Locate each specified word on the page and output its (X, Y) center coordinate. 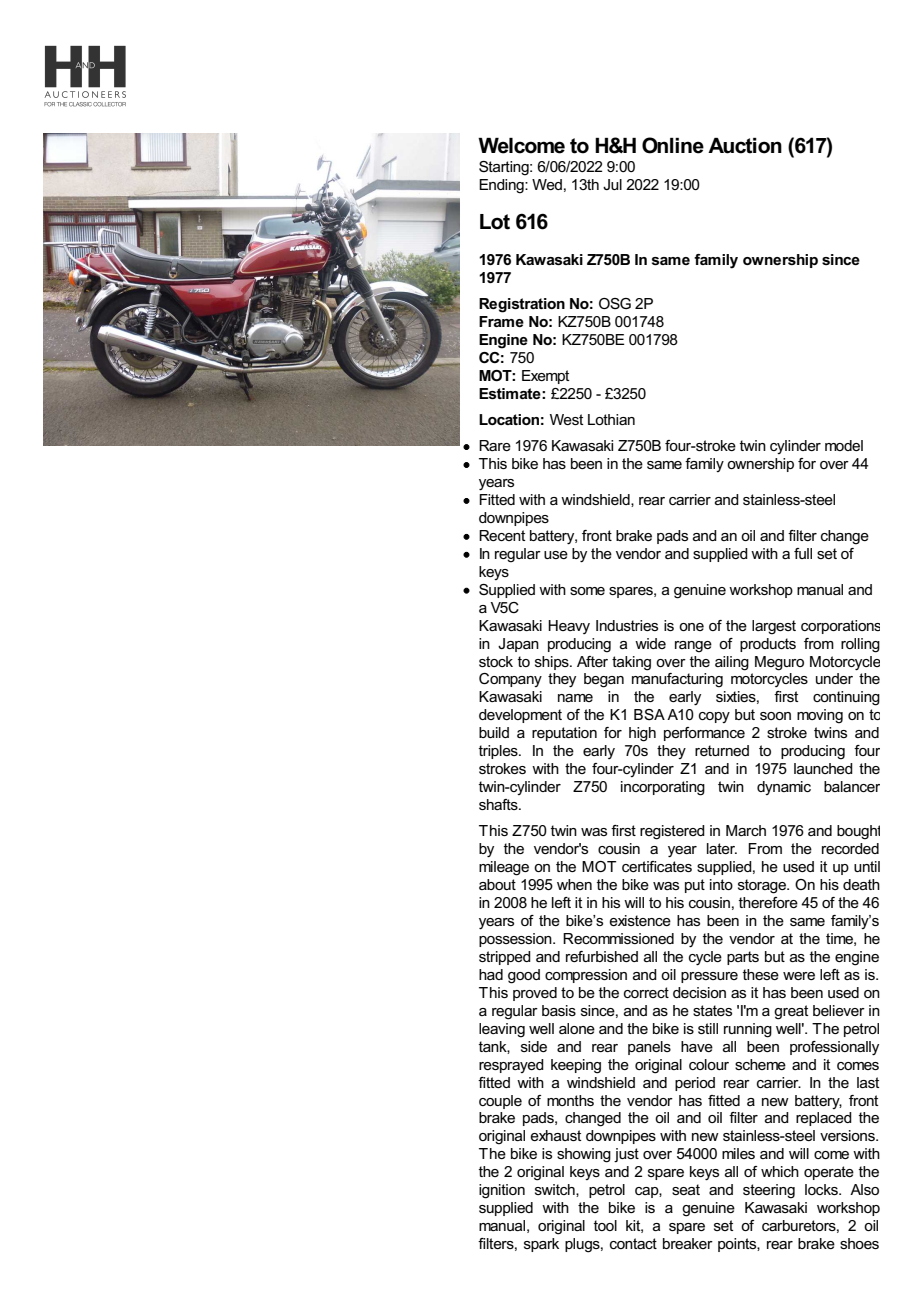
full (803, 553)
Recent (502, 535)
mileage (504, 868)
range (693, 647)
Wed (547, 184)
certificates (657, 866)
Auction (745, 146)
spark (541, 1245)
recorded (850, 848)
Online (673, 145)
